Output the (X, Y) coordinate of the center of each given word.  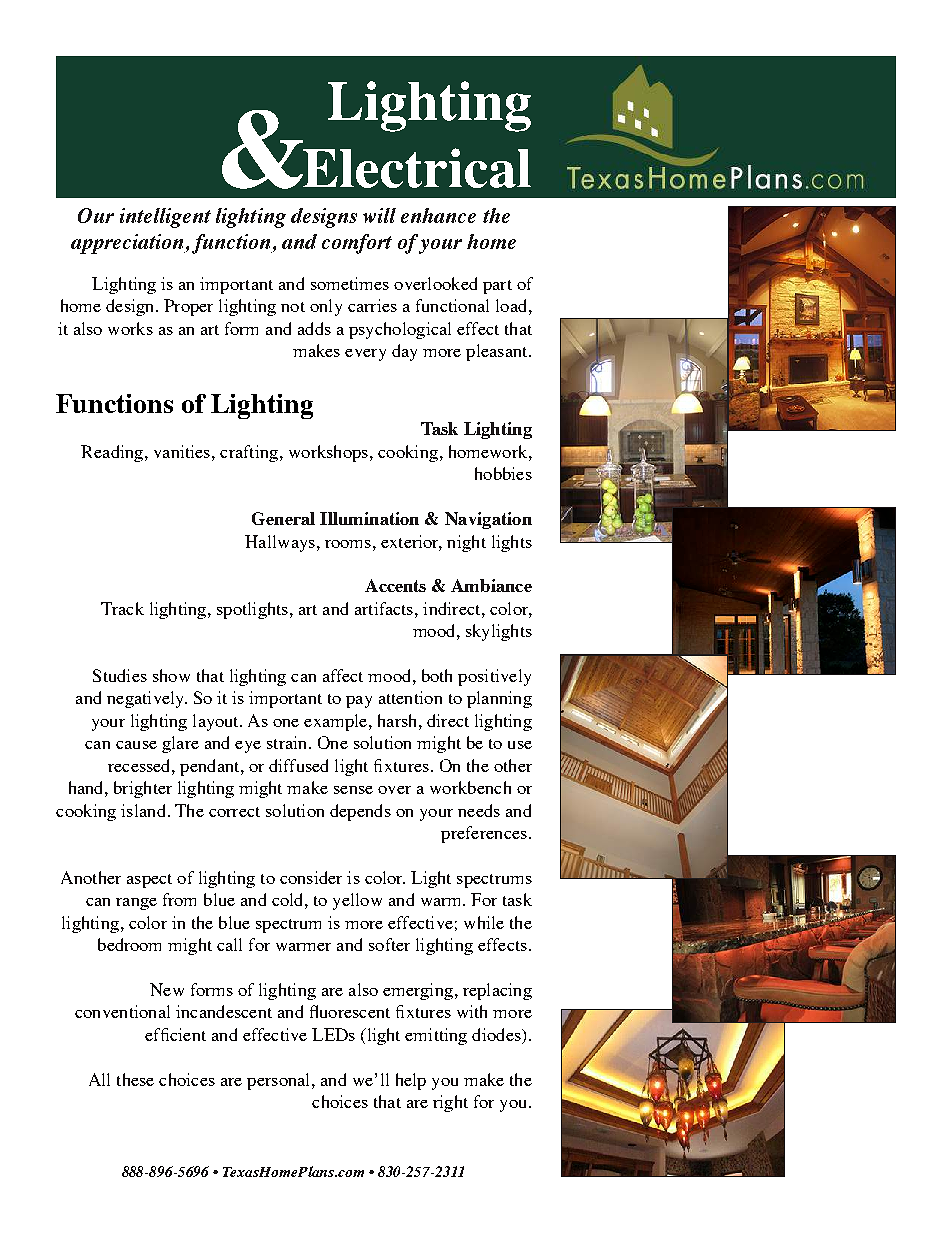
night (466, 543)
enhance (438, 215)
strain (288, 742)
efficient (175, 1034)
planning (499, 699)
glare (180, 744)
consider (311, 877)
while (484, 922)
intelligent (165, 218)
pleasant (498, 352)
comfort (357, 244)
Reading (113, 453)
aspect (149, 881)
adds (314, 328)
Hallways (280, 543)
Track (122, 608)
